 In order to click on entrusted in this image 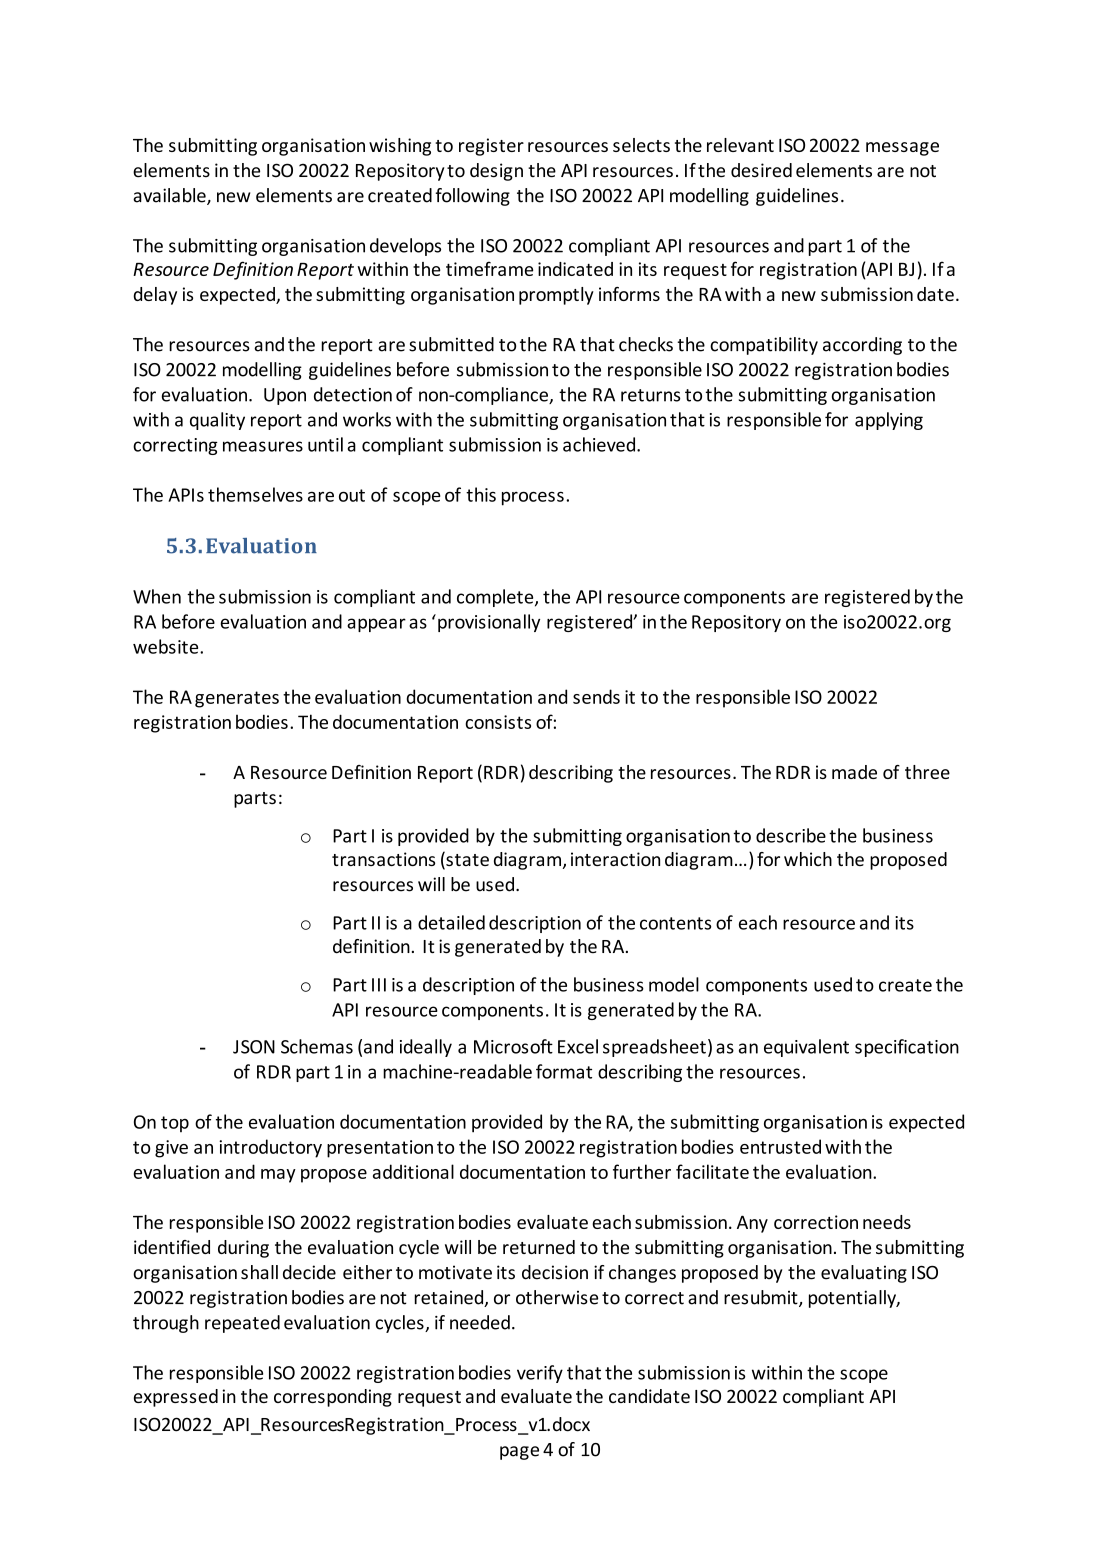, I will do `click(780, 1146)`.
